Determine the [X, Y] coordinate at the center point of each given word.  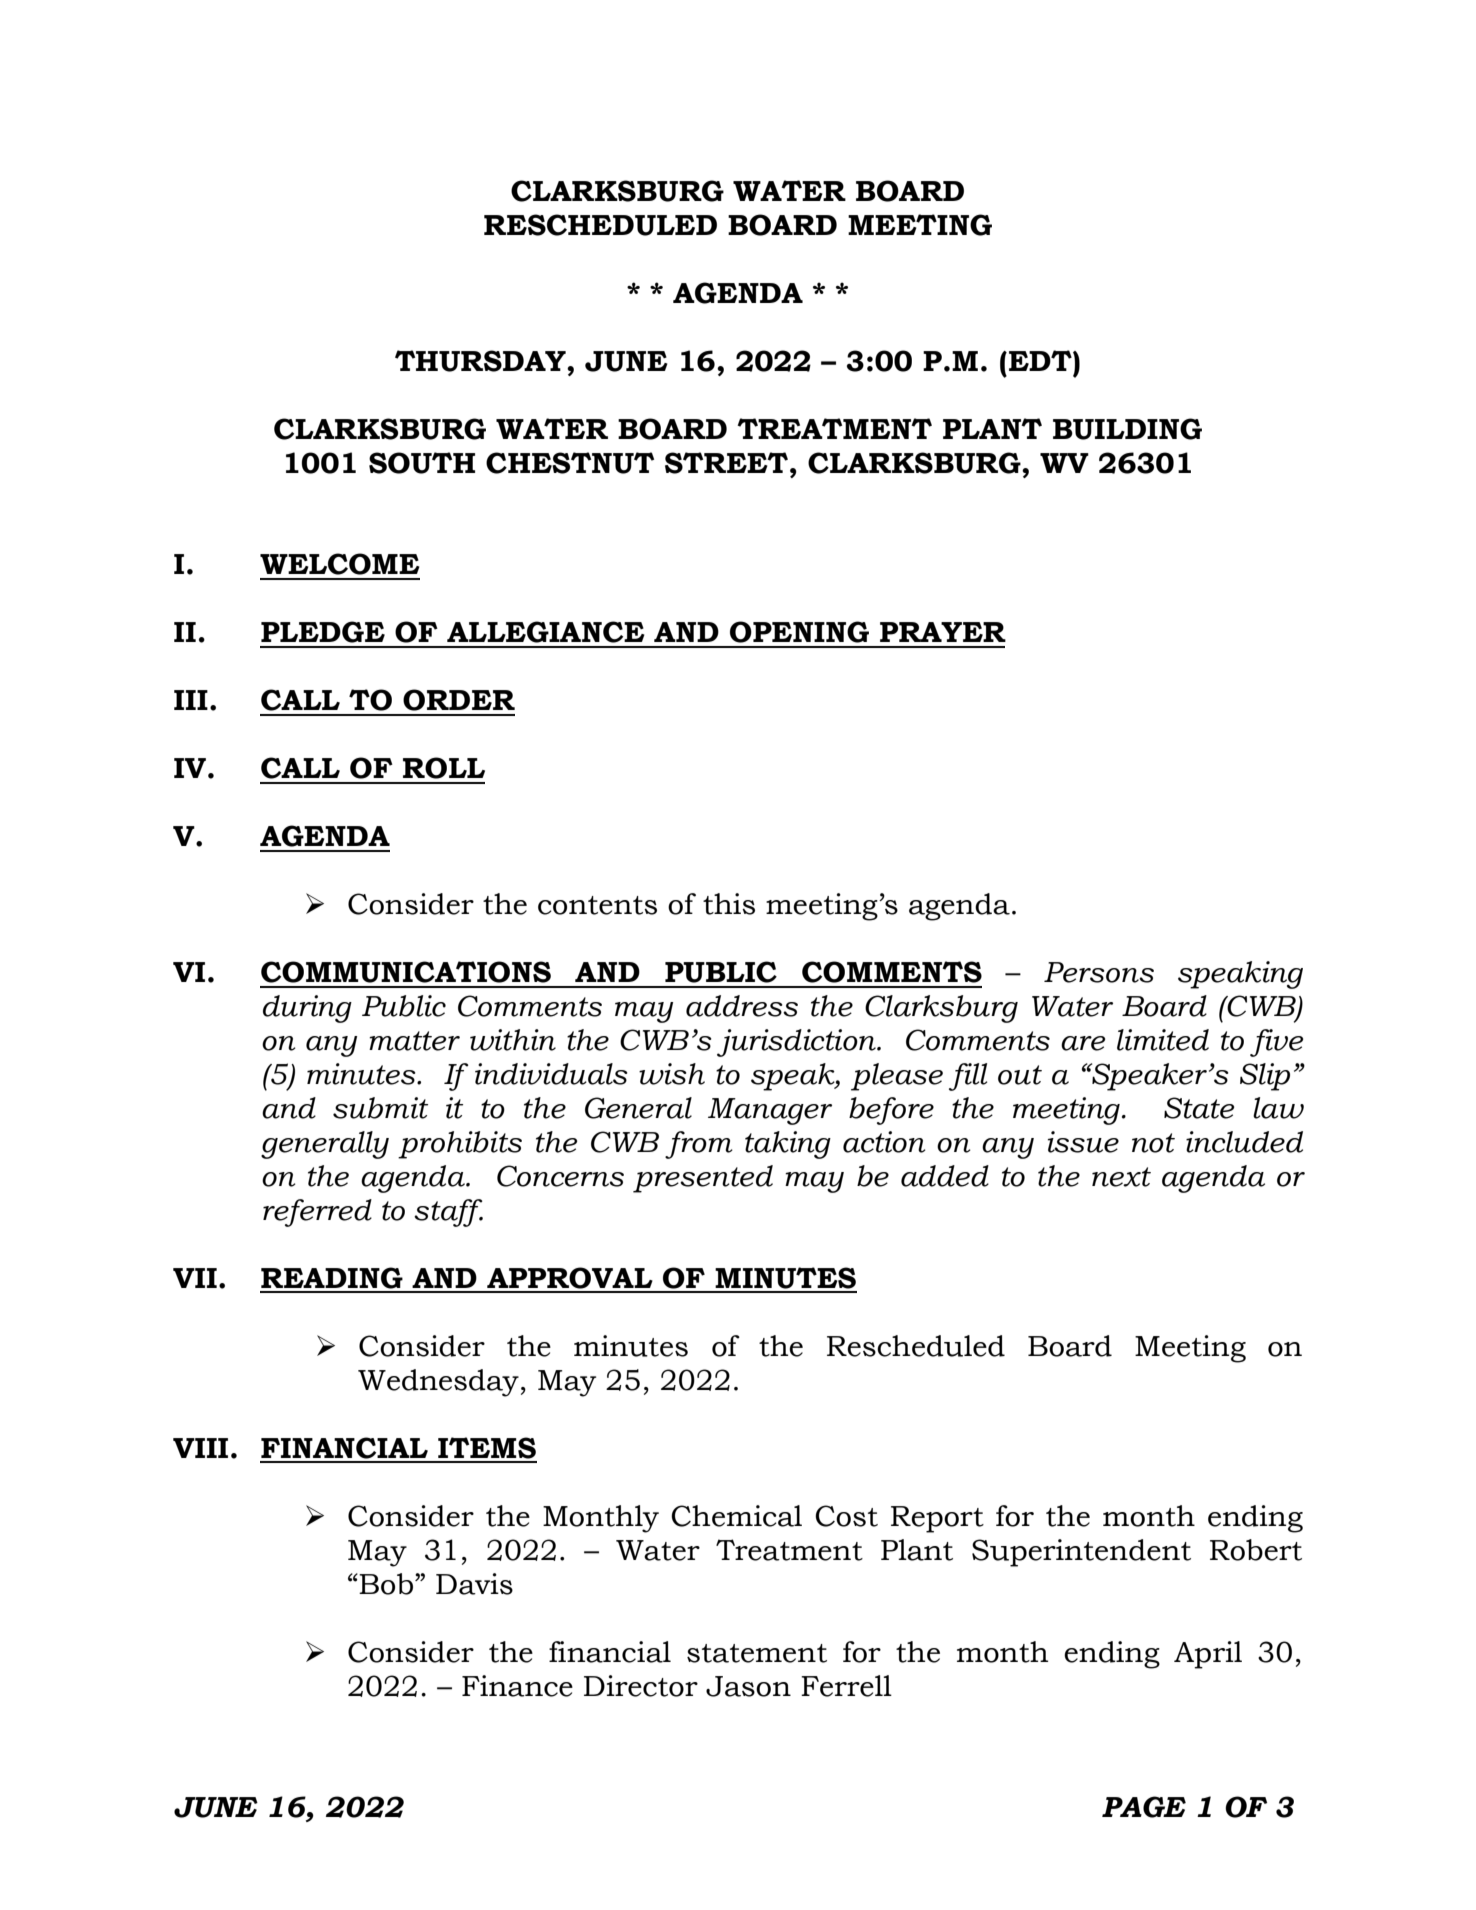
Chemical [736, 1516]
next [1121, 1177]
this [729, 904]
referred [317, 1213]
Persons [1099, 972]
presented [703, 1179]
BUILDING [1127, 429]
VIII [200, 1448]
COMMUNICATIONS [406, 972]
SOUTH [422, 463]
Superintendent [1081, 1553]
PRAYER [943, 632]
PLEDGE [323, 632]
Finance [517, 1686]
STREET [728, 463]
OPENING [799, 632]
